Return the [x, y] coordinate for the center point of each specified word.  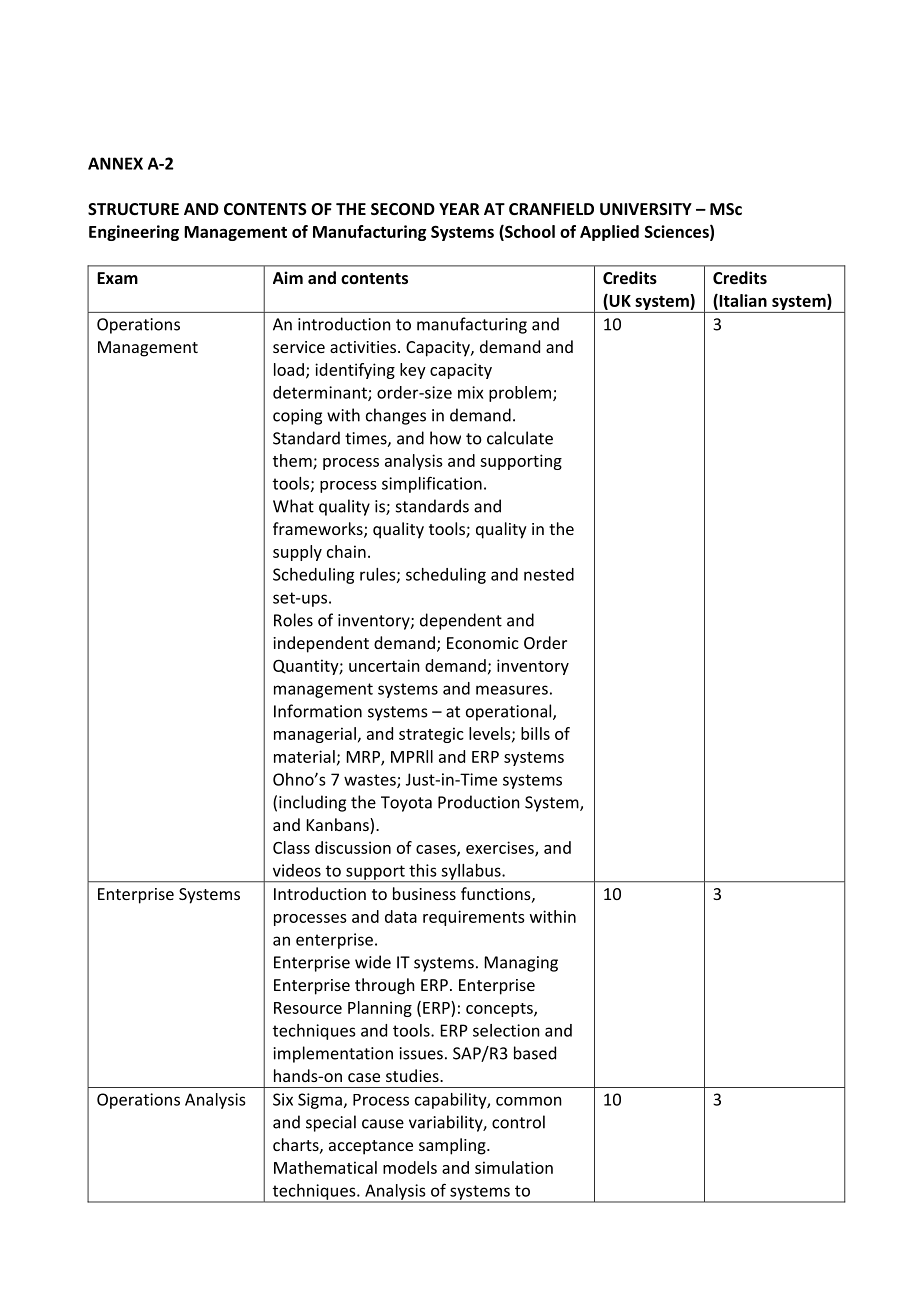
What [293, 506]
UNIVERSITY [646, 209]
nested [549, 574]
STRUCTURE [133, 209]
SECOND [403, 209]
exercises [501, 848]
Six [283, 1099]
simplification [432, 484]
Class [291, 847]
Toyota [406, 804]
